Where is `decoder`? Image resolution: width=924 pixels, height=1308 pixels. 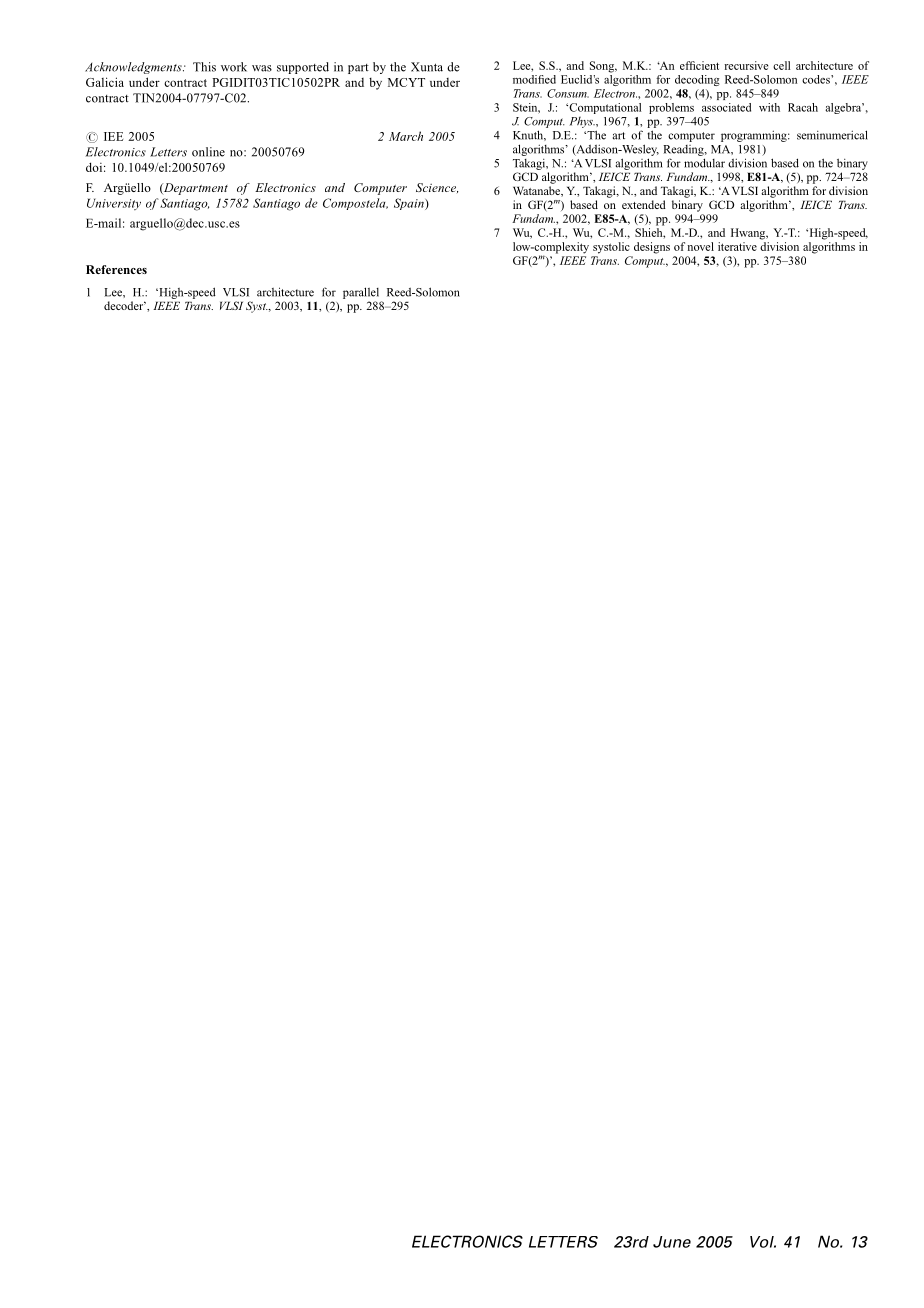
decoder is located at coordinates (125, 305).
